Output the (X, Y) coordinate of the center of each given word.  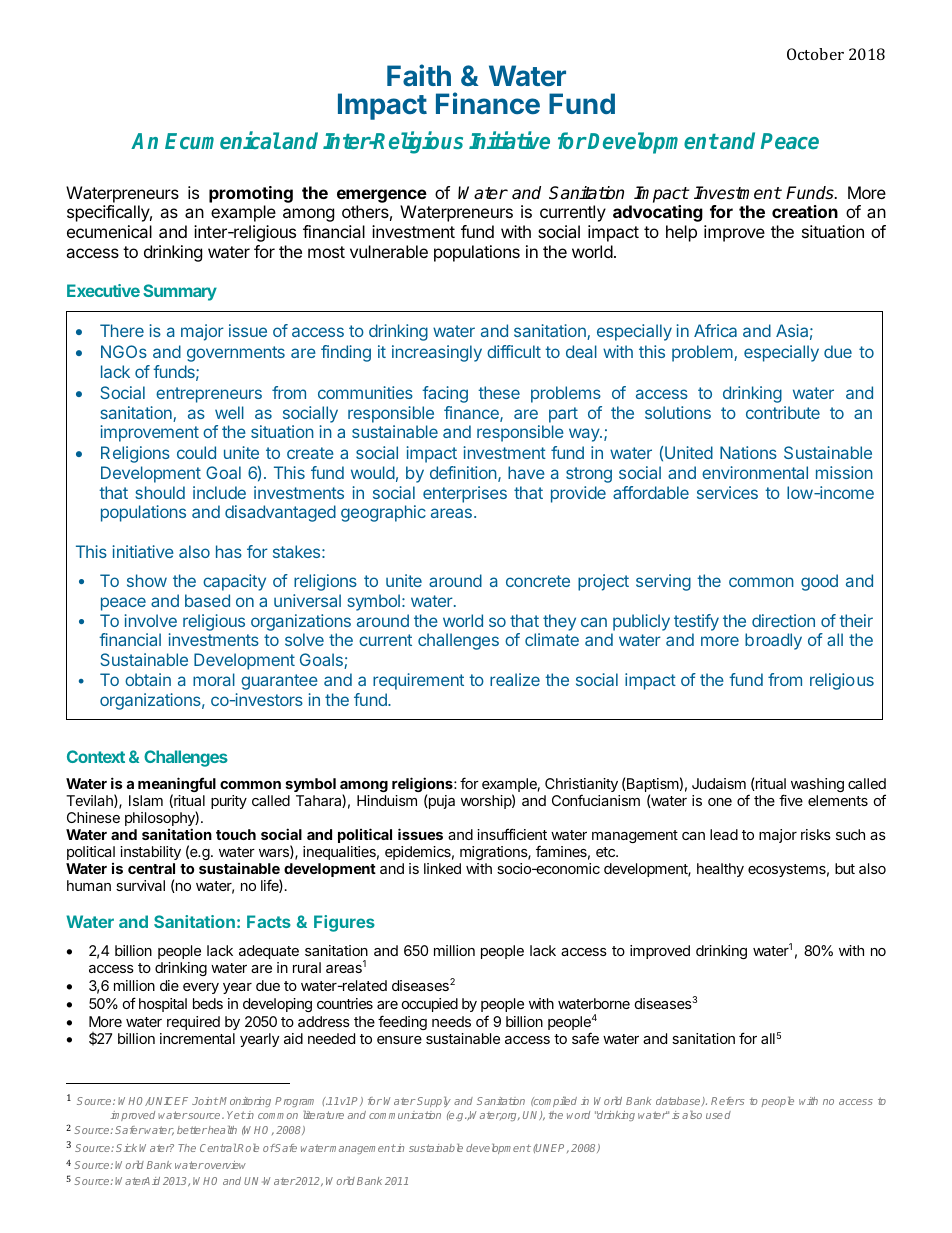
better (192, 1130)
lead (724, 834)
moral (214, 679)
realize (515, 679)
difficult (514, 351)
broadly (773, 641)
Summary (180, 292)
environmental (755, 472)
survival (140, 885)
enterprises (465, 494)
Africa (715, 330)
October (815, 54)
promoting (251, 196)
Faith (419, 75)
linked (442, 868)
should (160, 492)
